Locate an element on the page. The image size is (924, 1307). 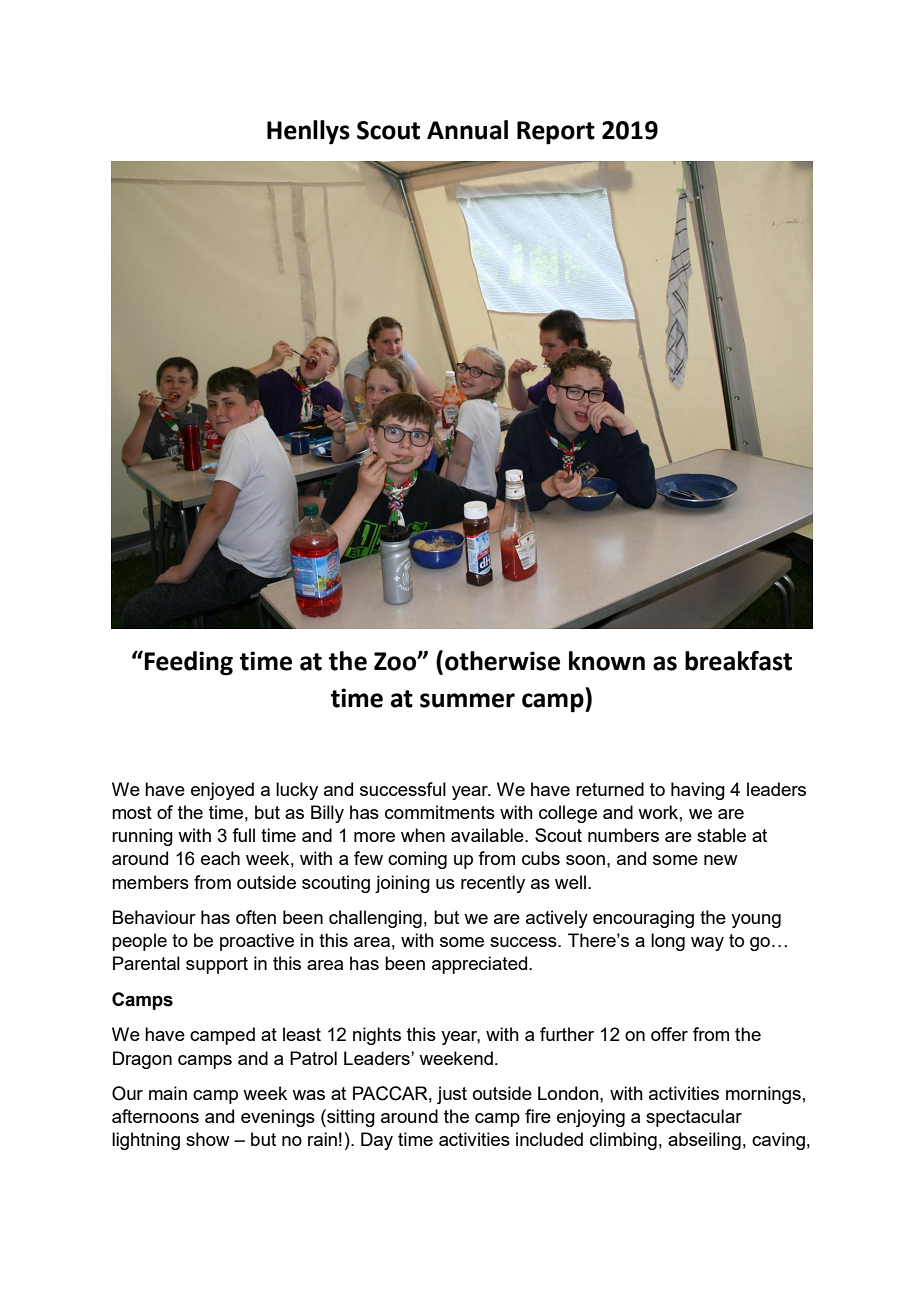
Report is located at coordinates (556, 133).
